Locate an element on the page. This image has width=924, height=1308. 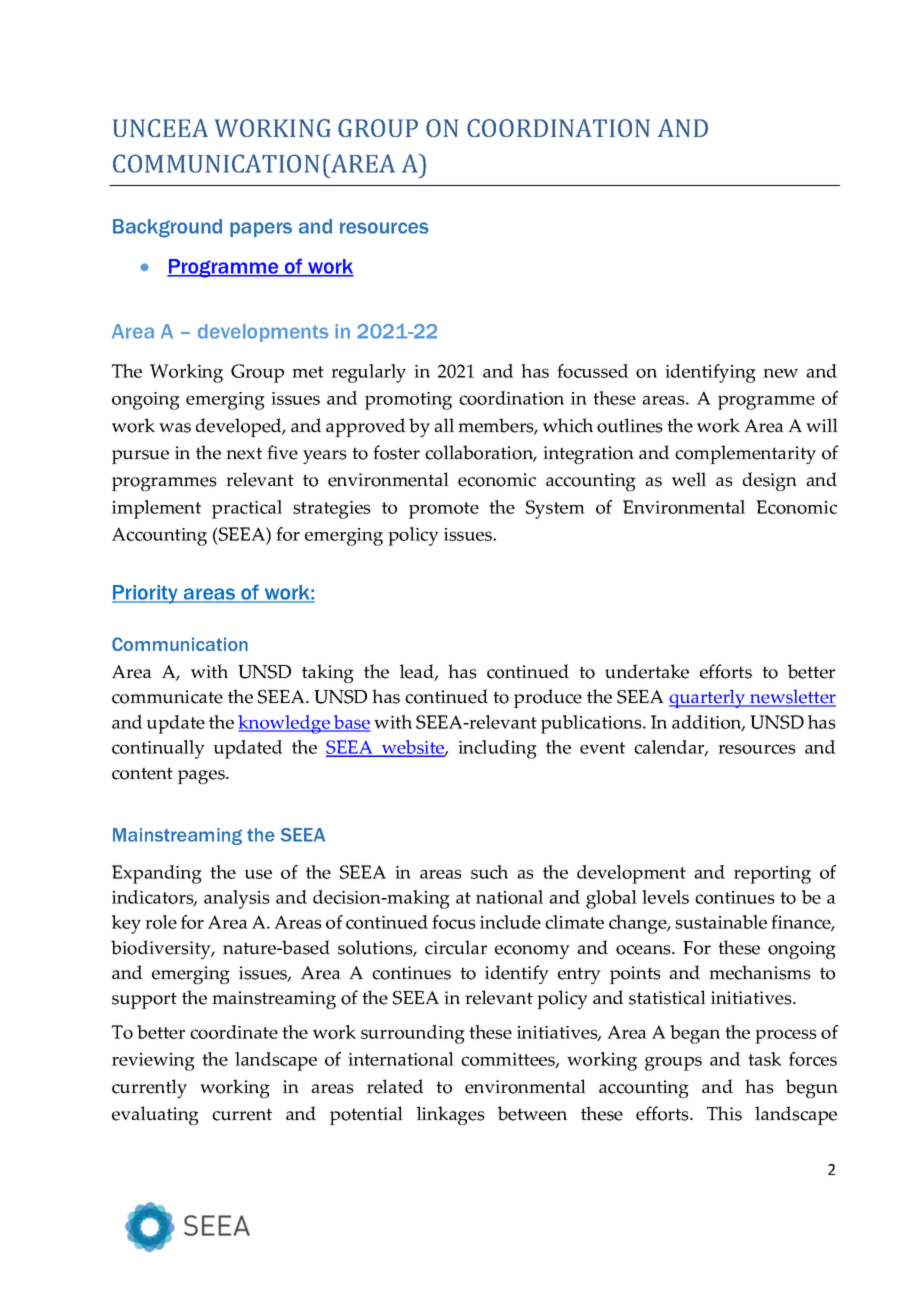
analysis is located at coordinates (237, 899).
